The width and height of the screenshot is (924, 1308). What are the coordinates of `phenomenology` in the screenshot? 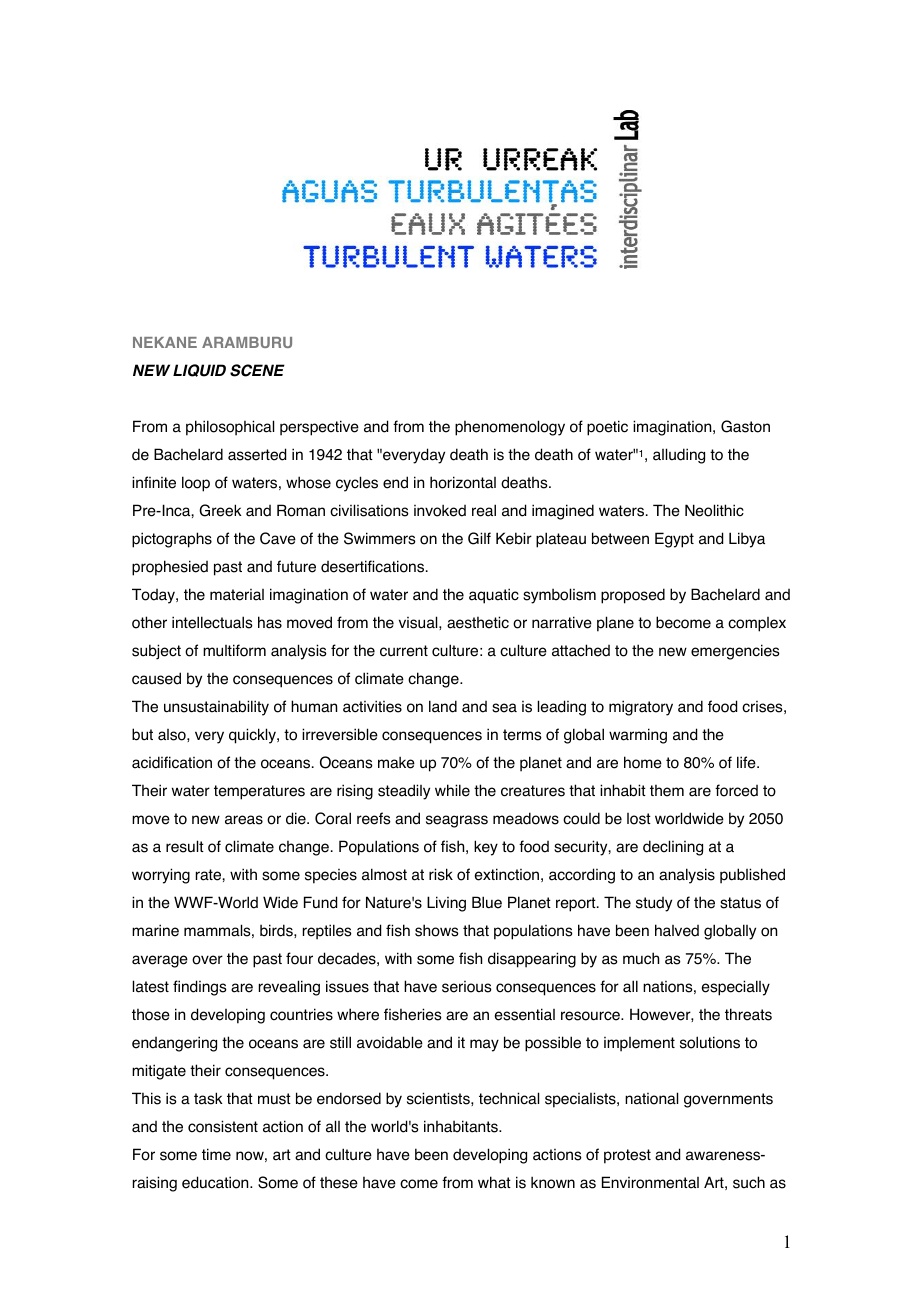 It's located at (510, 428).
